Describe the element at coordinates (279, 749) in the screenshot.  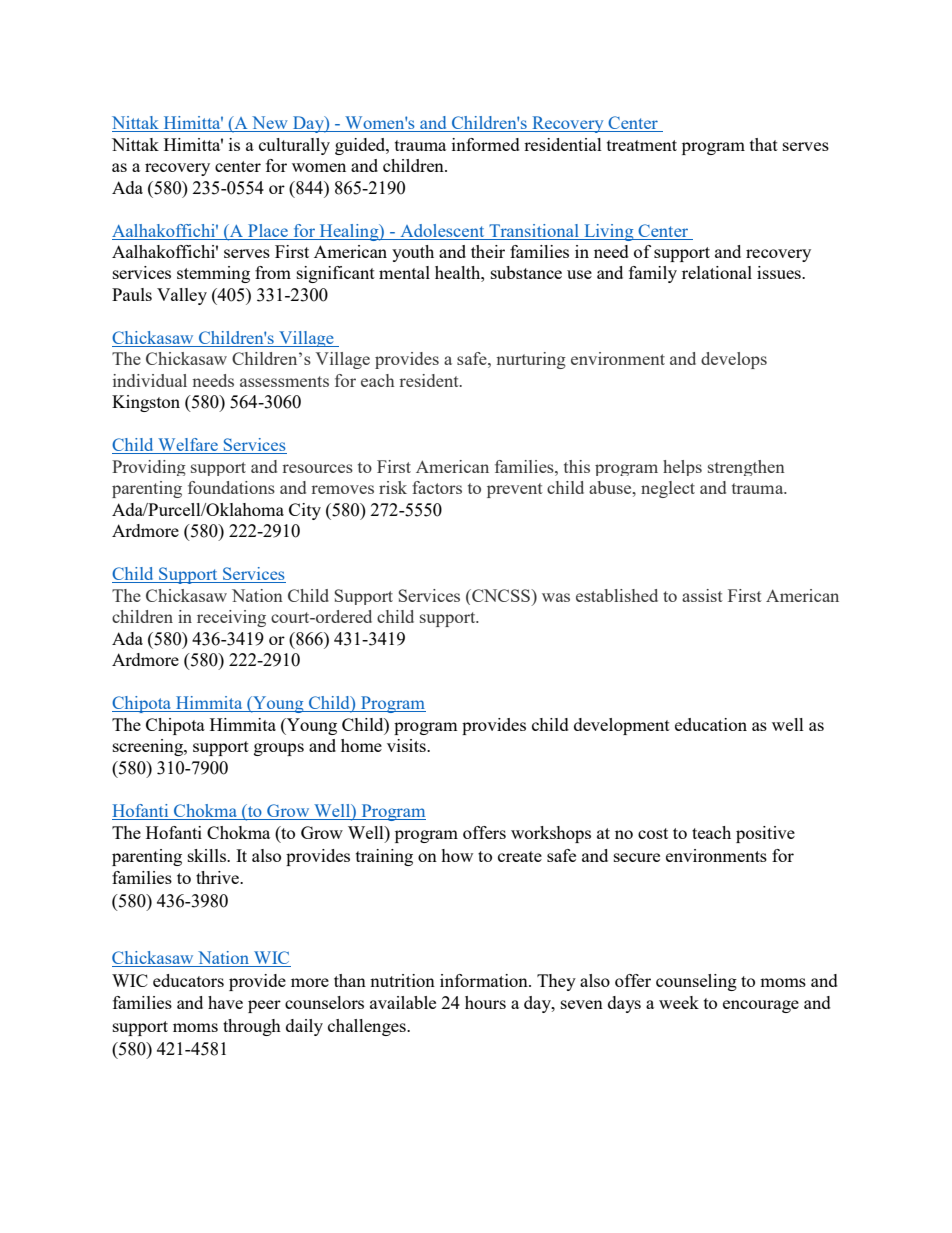
I see `groups` at that location.
